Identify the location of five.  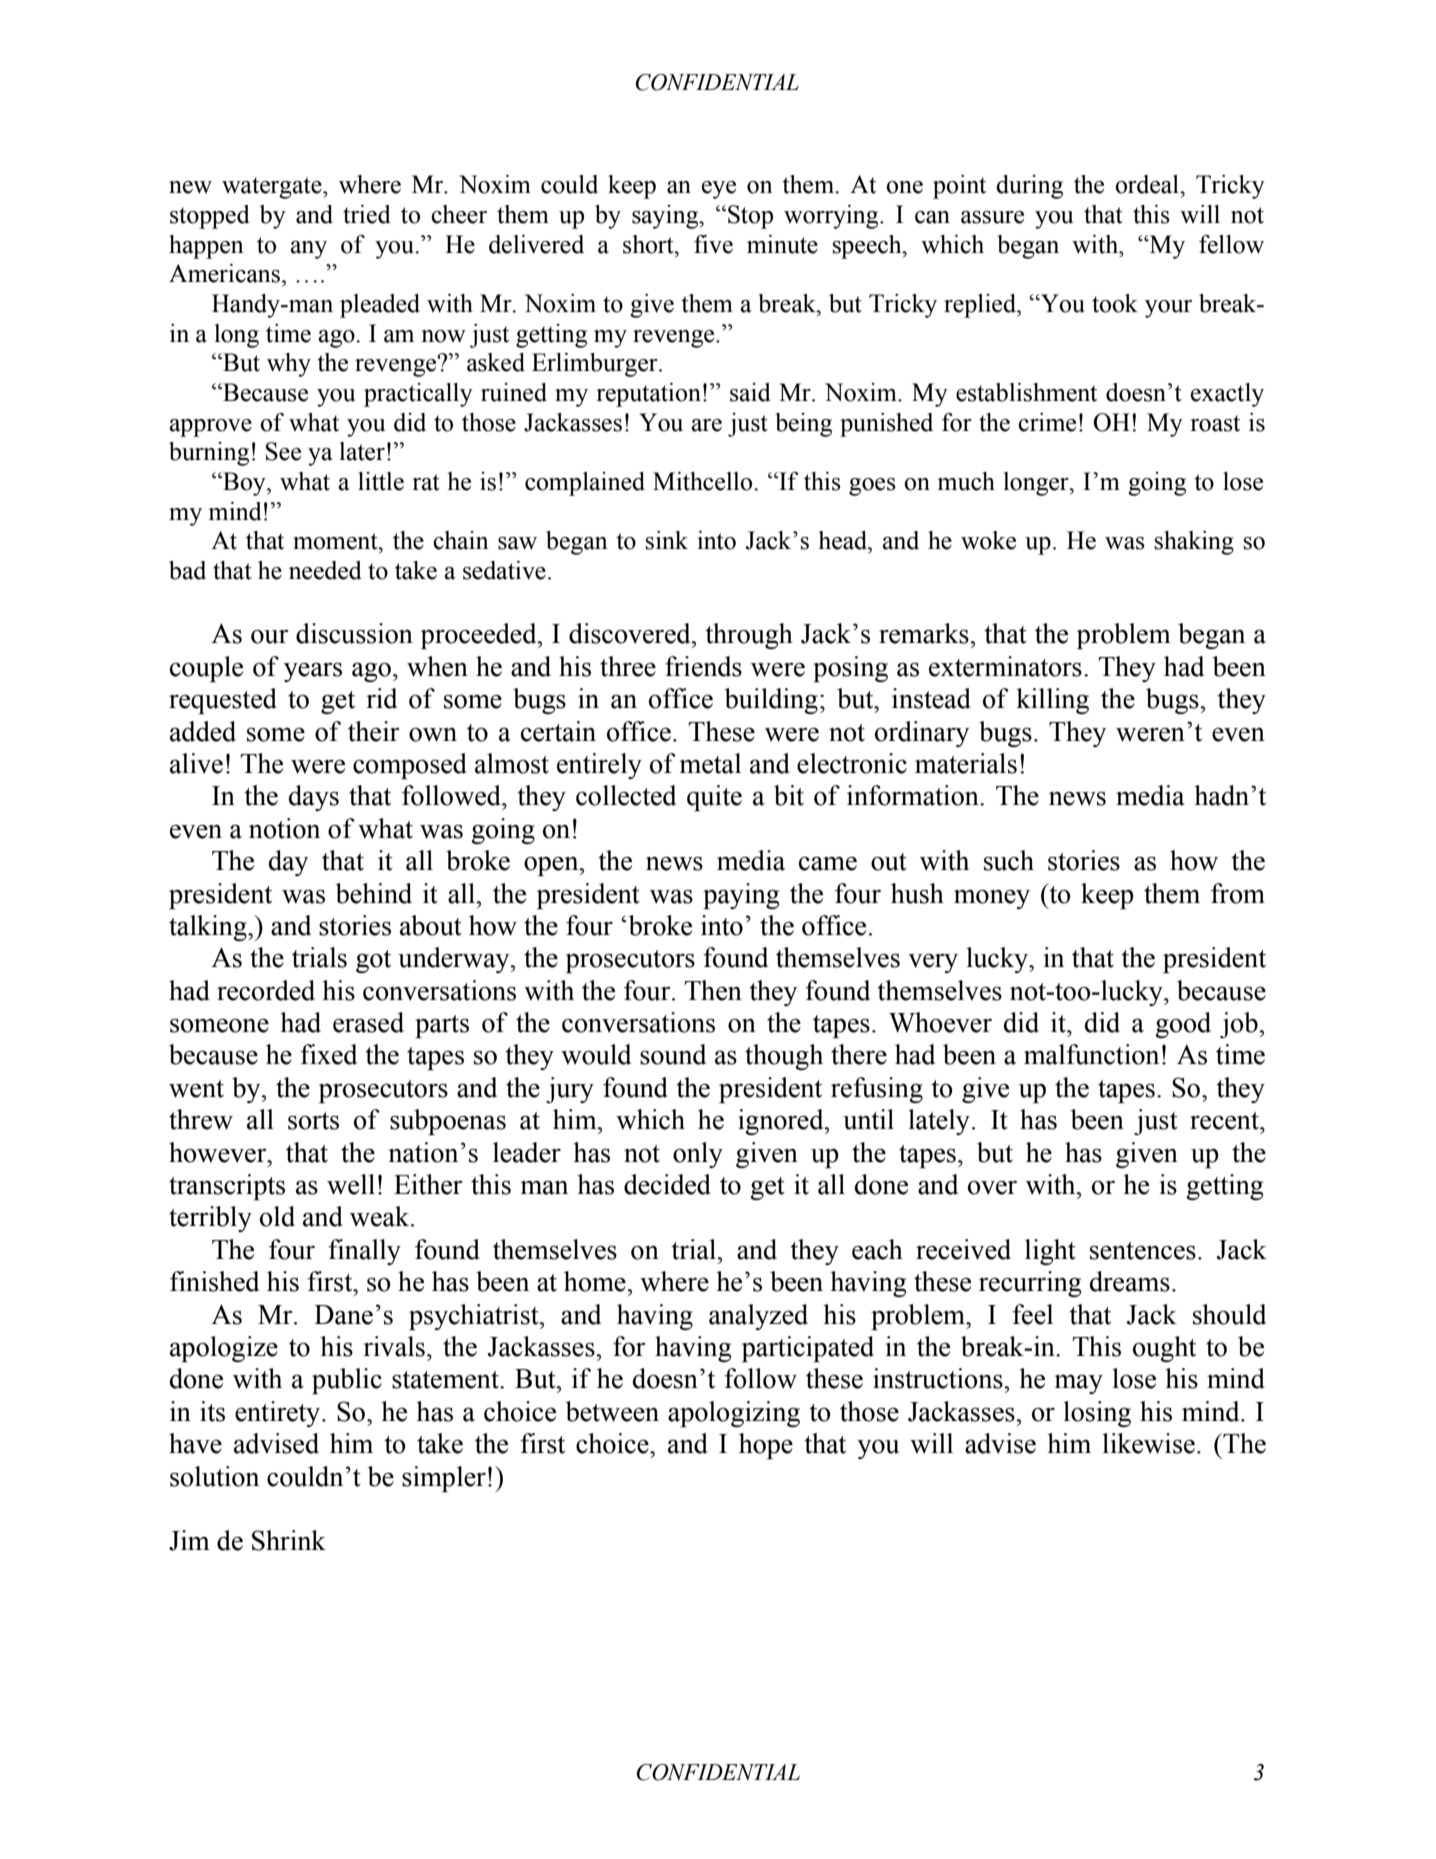
(713, 244).
